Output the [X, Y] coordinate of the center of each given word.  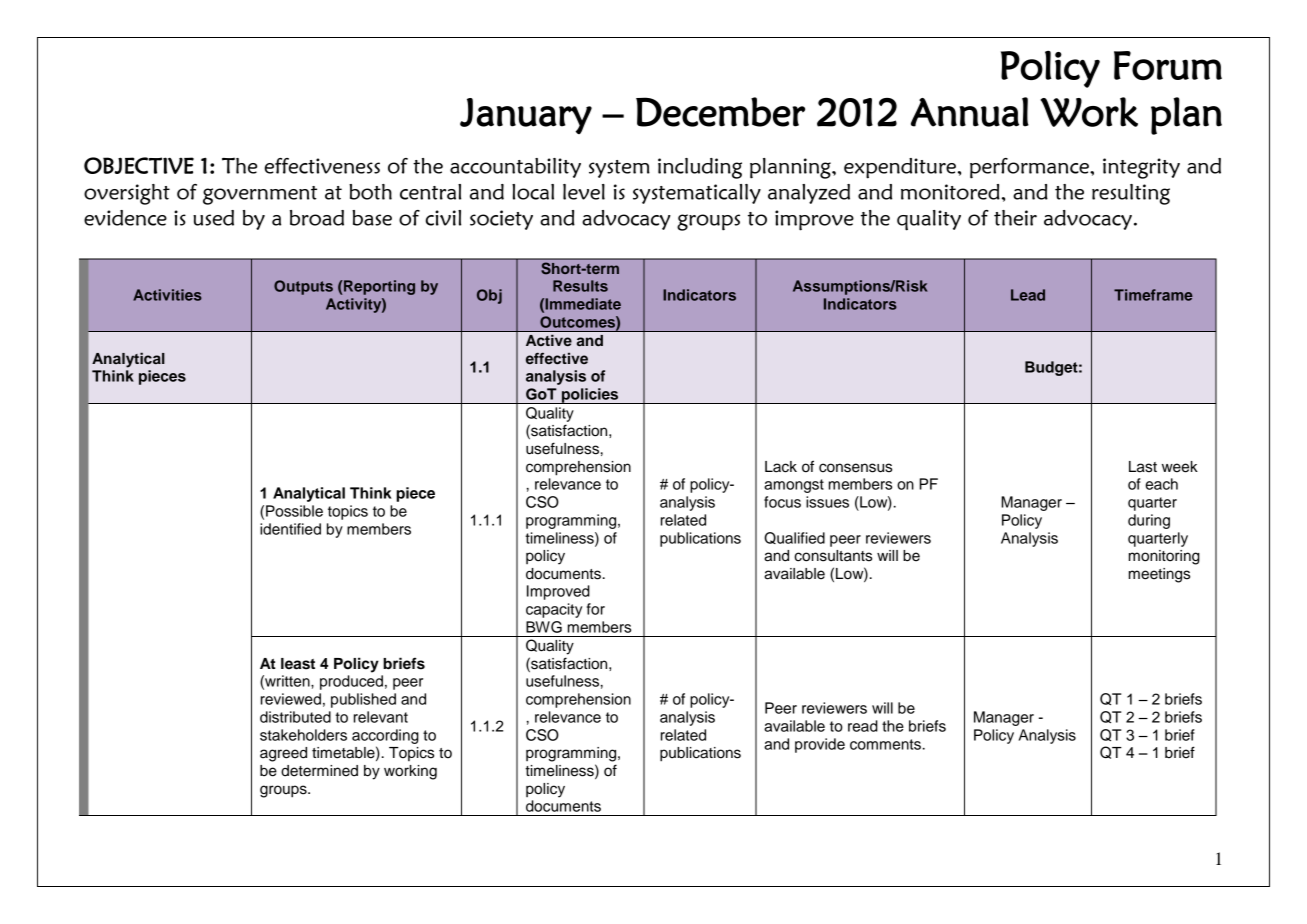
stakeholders [303, 735]
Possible [294, 511]
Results [580, 286]
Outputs [303, 287]
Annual [970, 112]
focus [782, 502]
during [1149, 521]
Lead [1028, 295]
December [720, 112]
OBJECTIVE [139, 165]
